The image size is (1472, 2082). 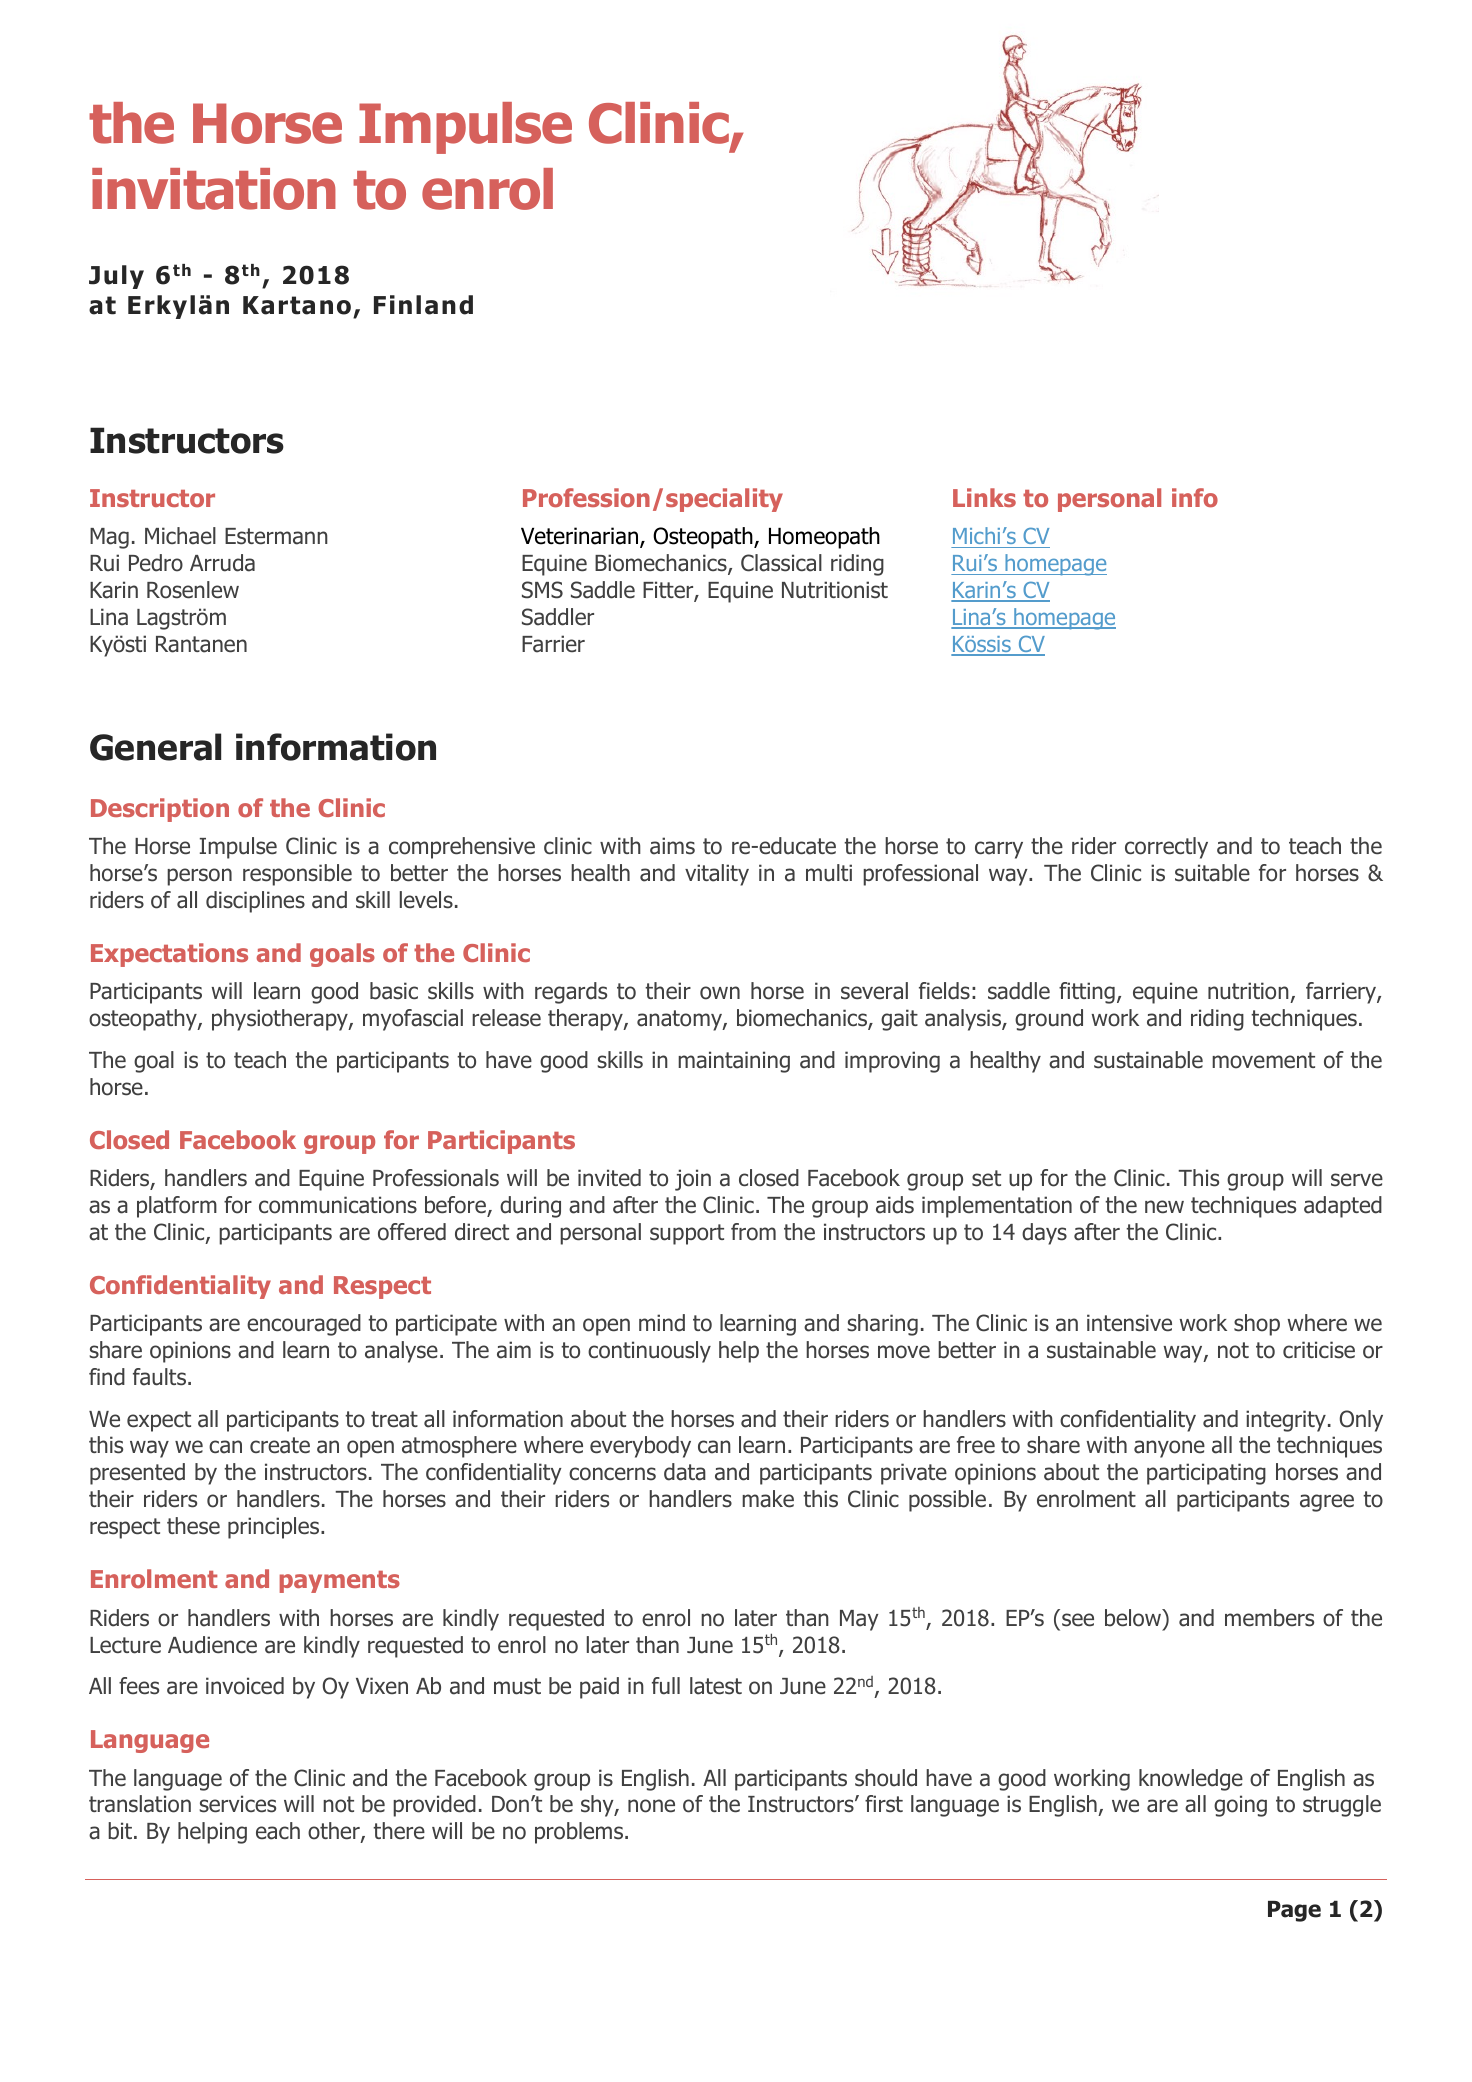 I want to click on fitting, so click(x=1087, y=993).
